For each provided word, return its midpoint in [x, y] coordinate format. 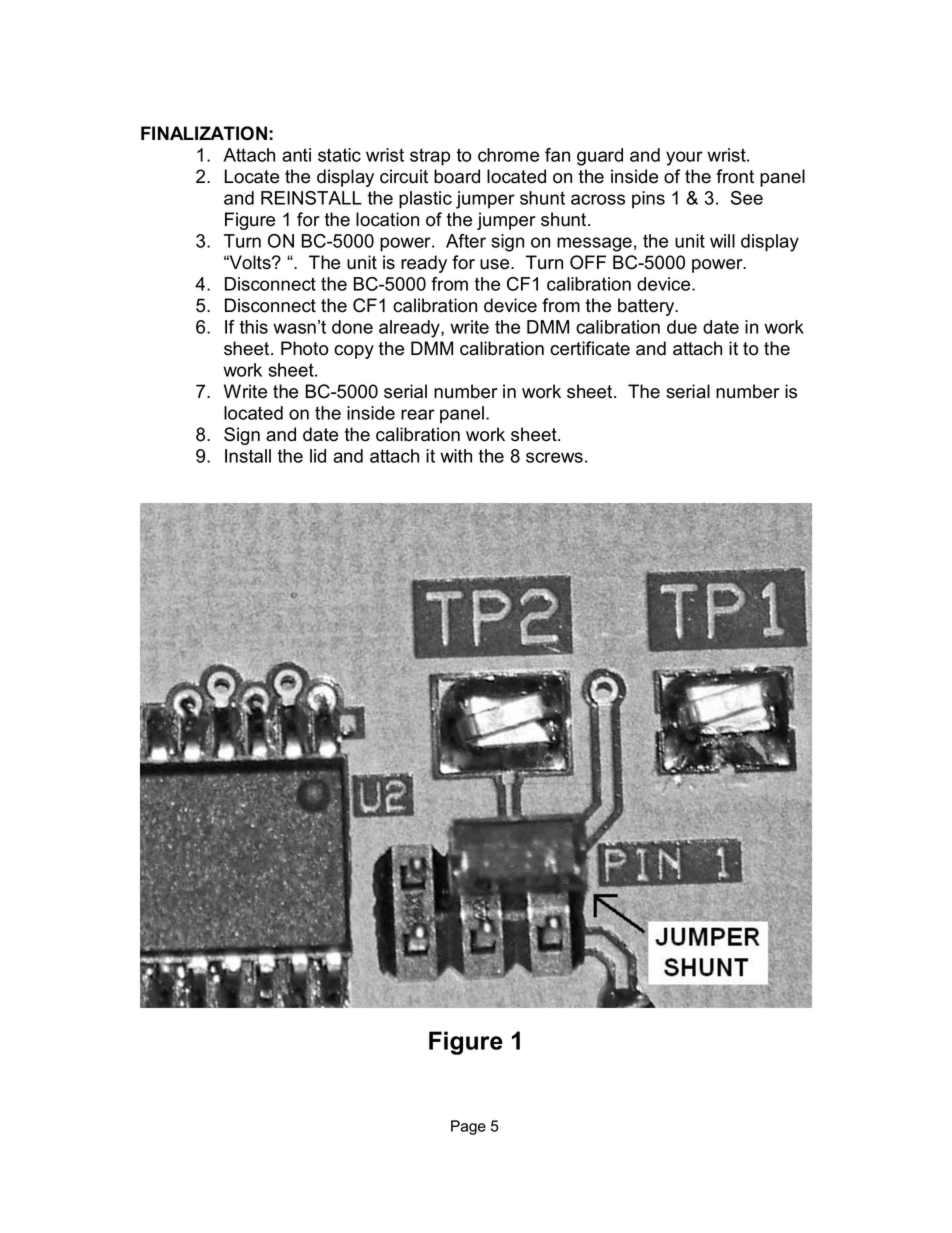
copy [354, 352]
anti [296, 155]
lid [318, 456]
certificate [590, 348]
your [684, 158]
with [456, 456]
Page [468, 1127]
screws [554, 457]
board [457, 176]
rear [418, 414]
